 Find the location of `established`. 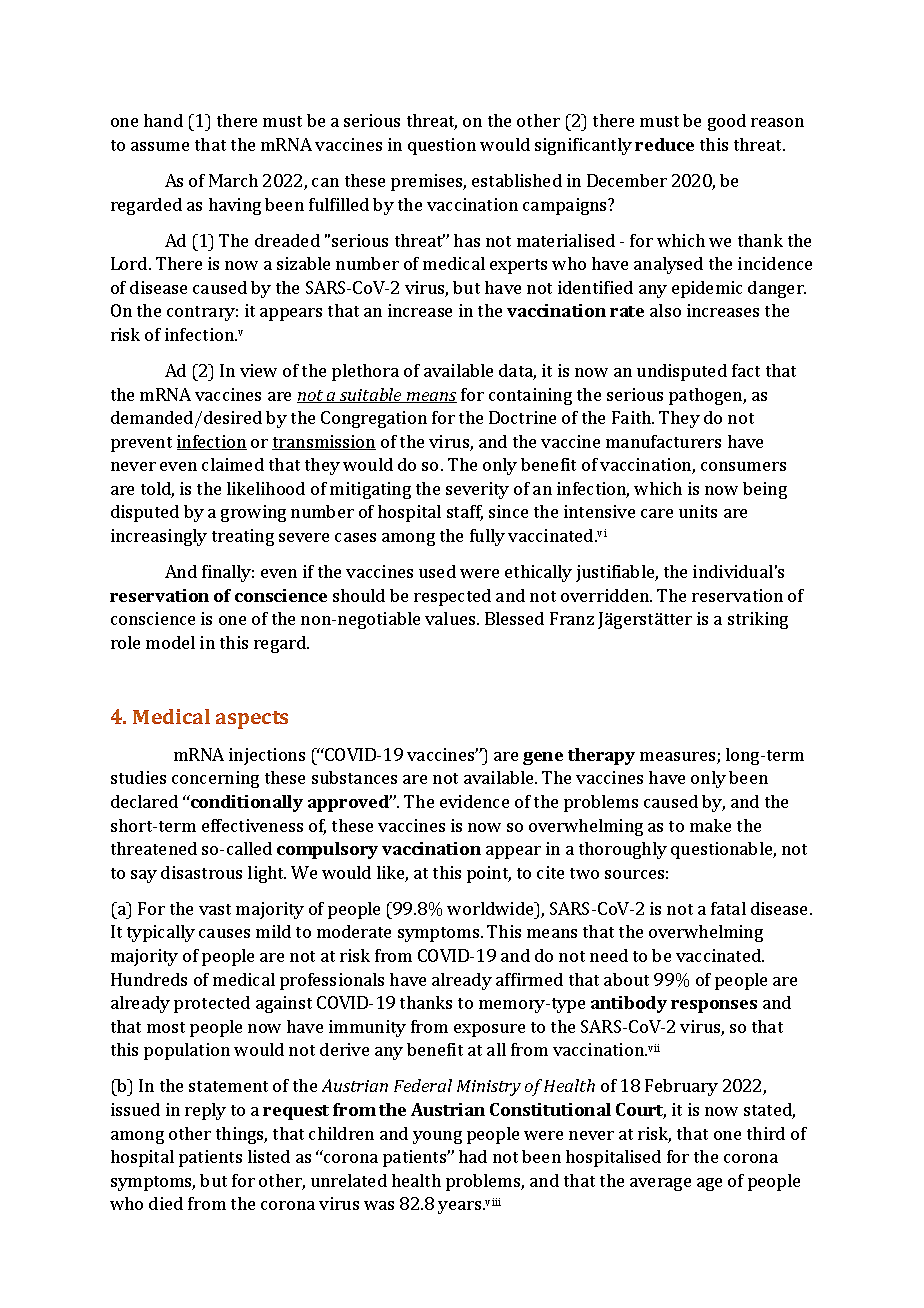

established is located at coordinates (517, 180).
